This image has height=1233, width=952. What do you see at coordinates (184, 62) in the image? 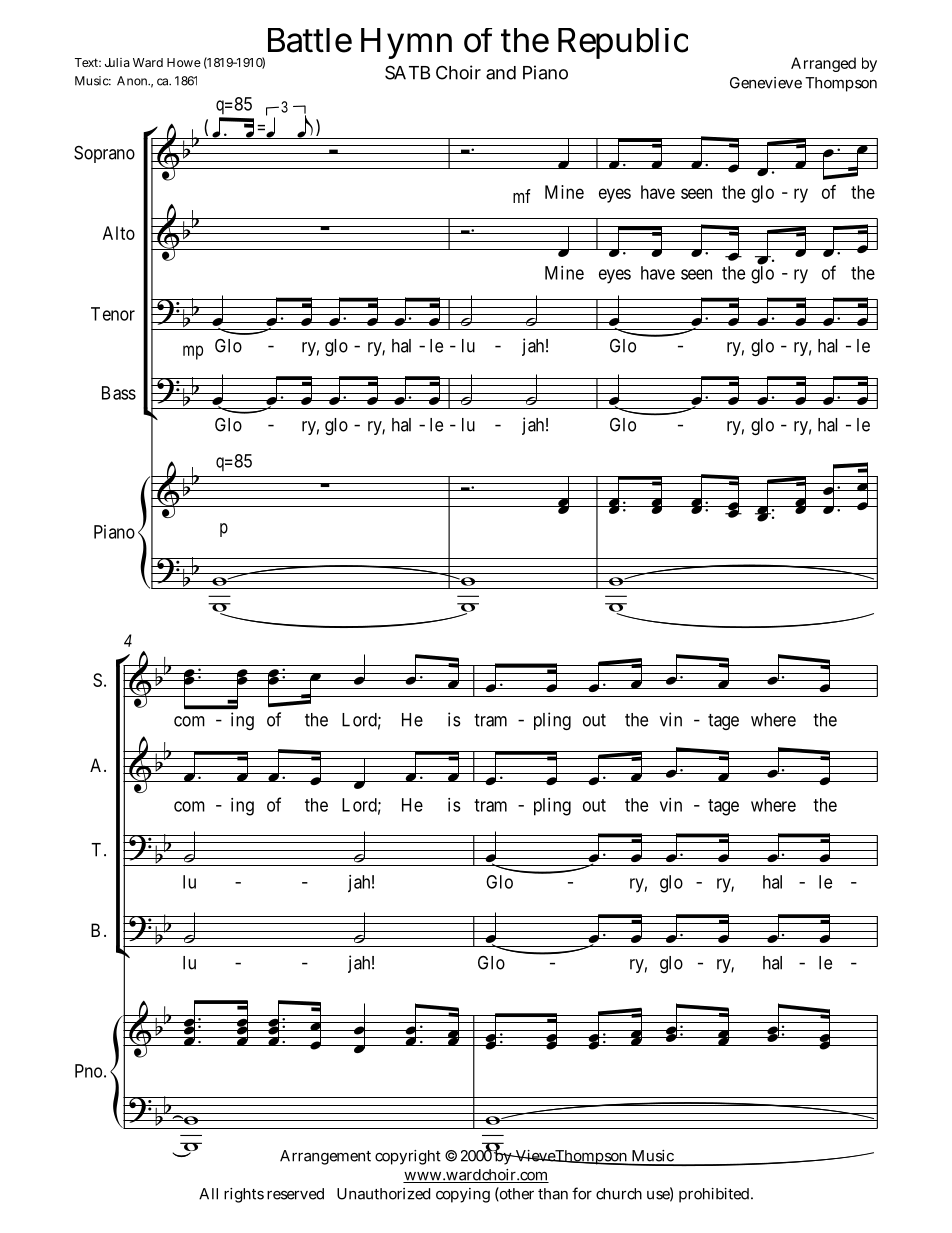
I see `Howe` at bounding box center [184, 62].
